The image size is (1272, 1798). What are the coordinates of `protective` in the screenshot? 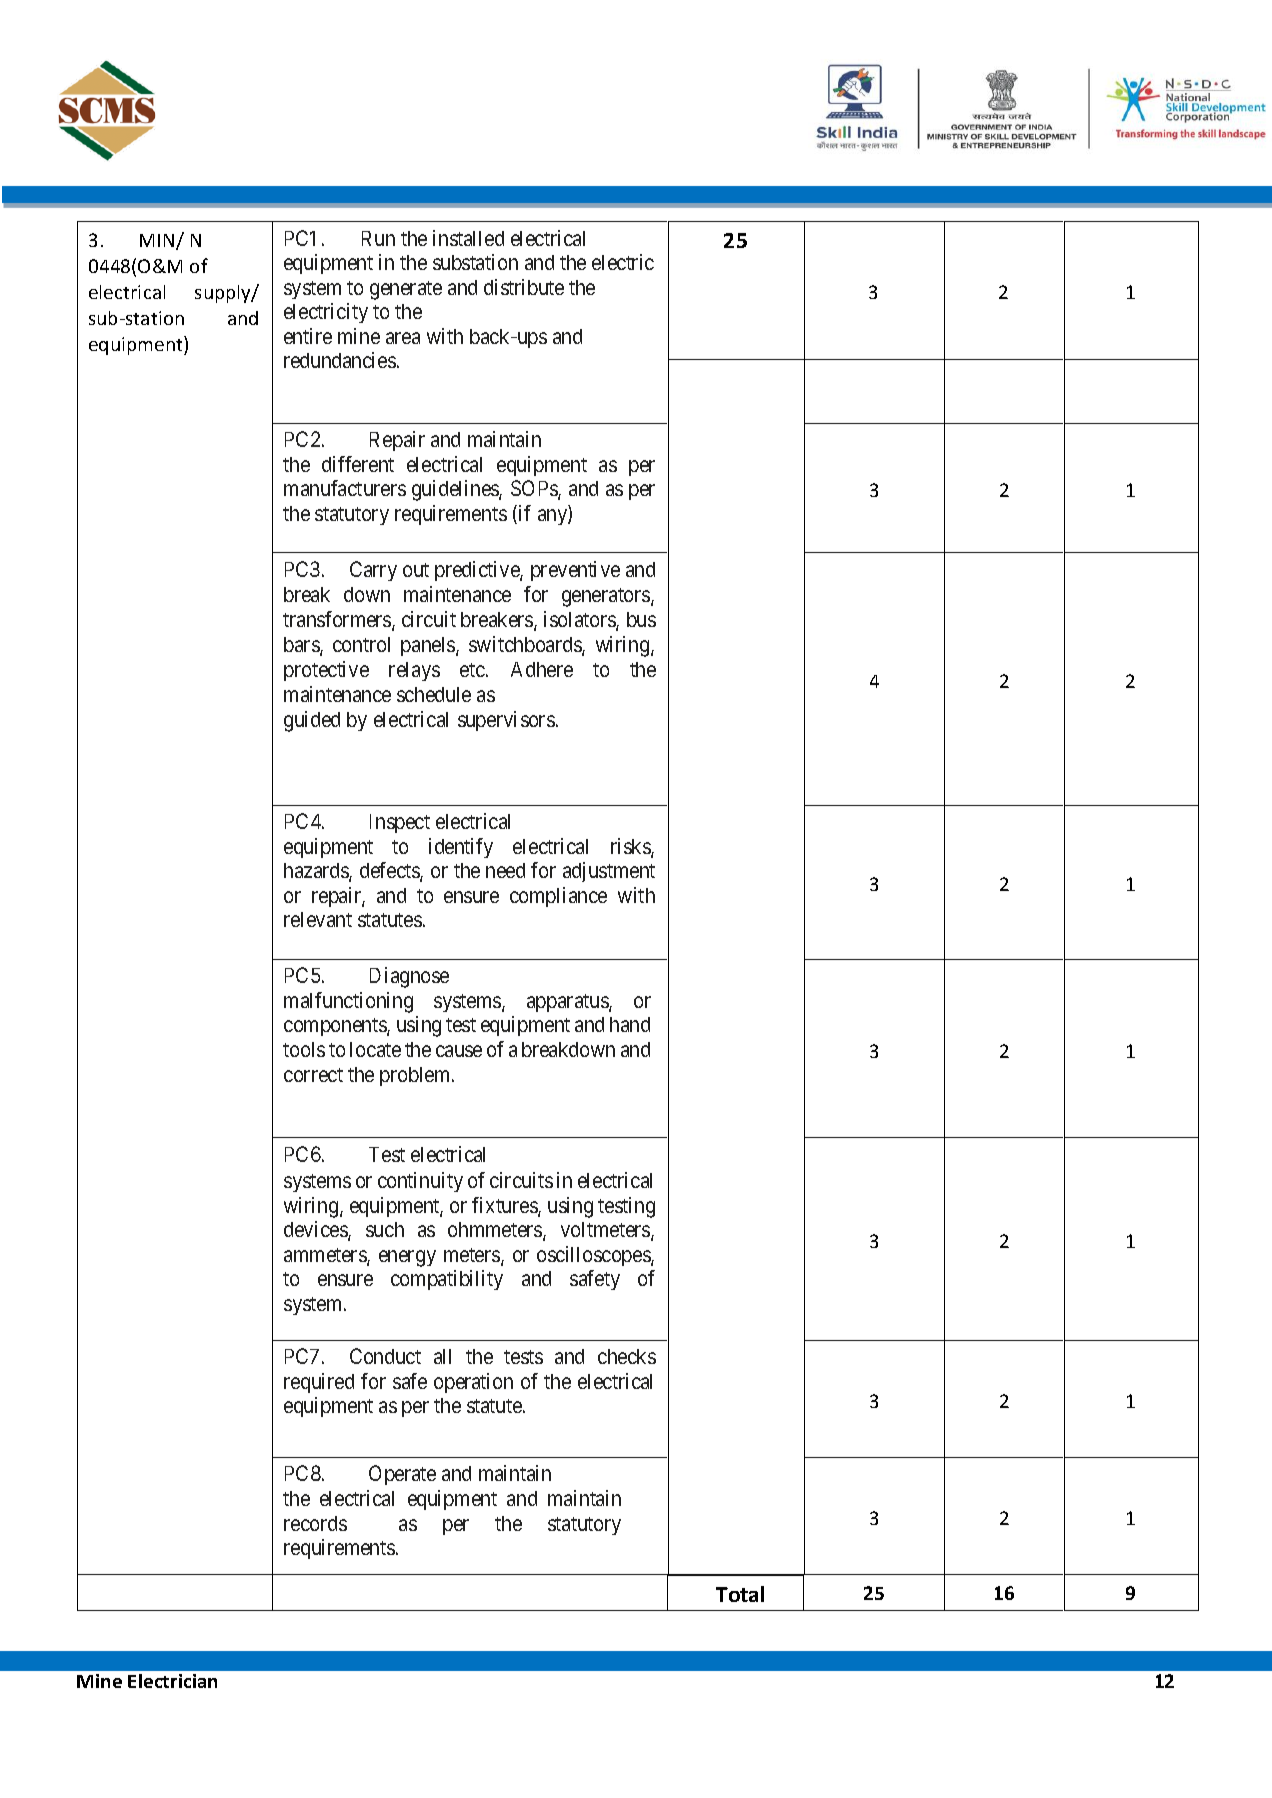 It's located at (326, 671).
